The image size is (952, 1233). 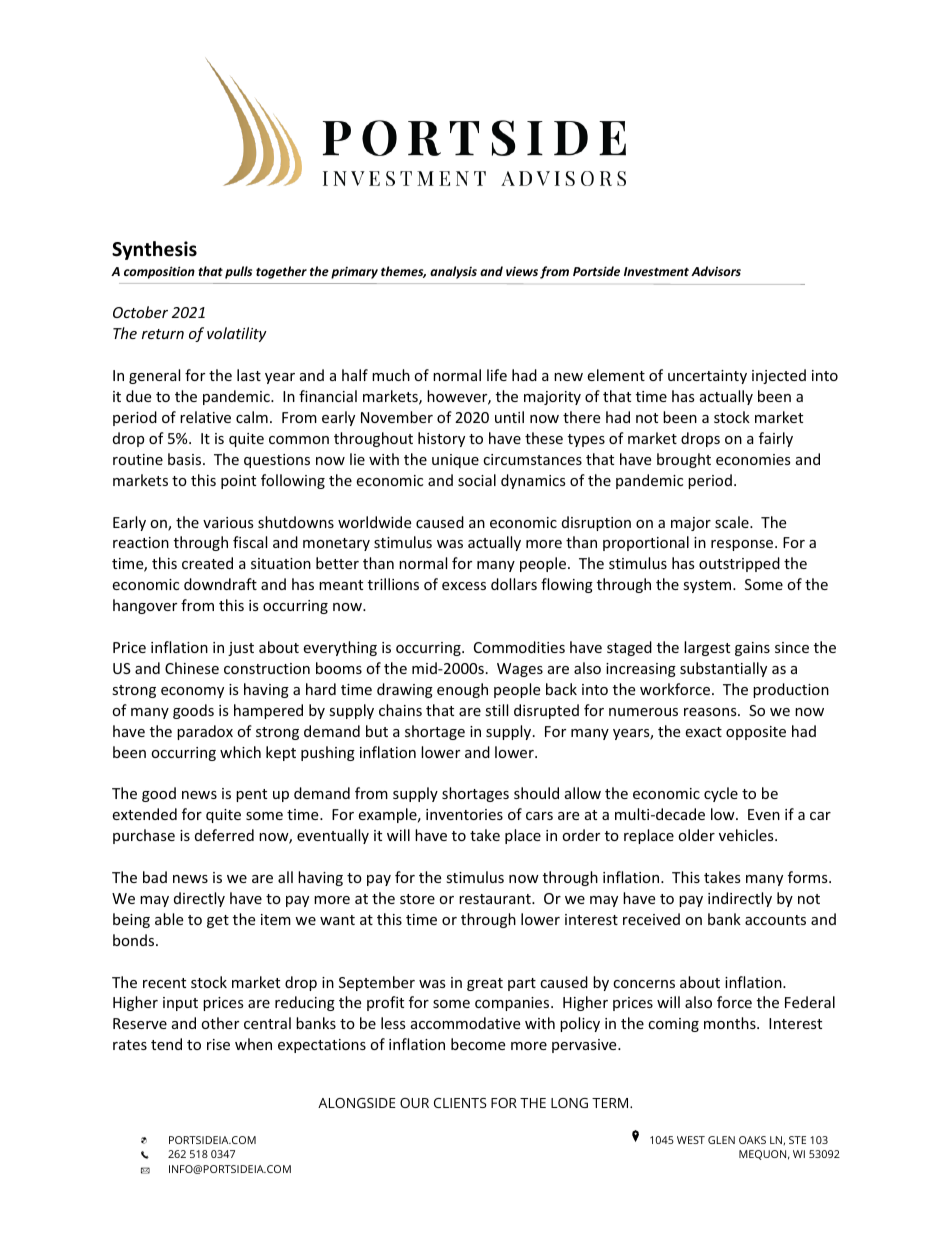 I want to click on restaurant, so click(x=496, y=899).
